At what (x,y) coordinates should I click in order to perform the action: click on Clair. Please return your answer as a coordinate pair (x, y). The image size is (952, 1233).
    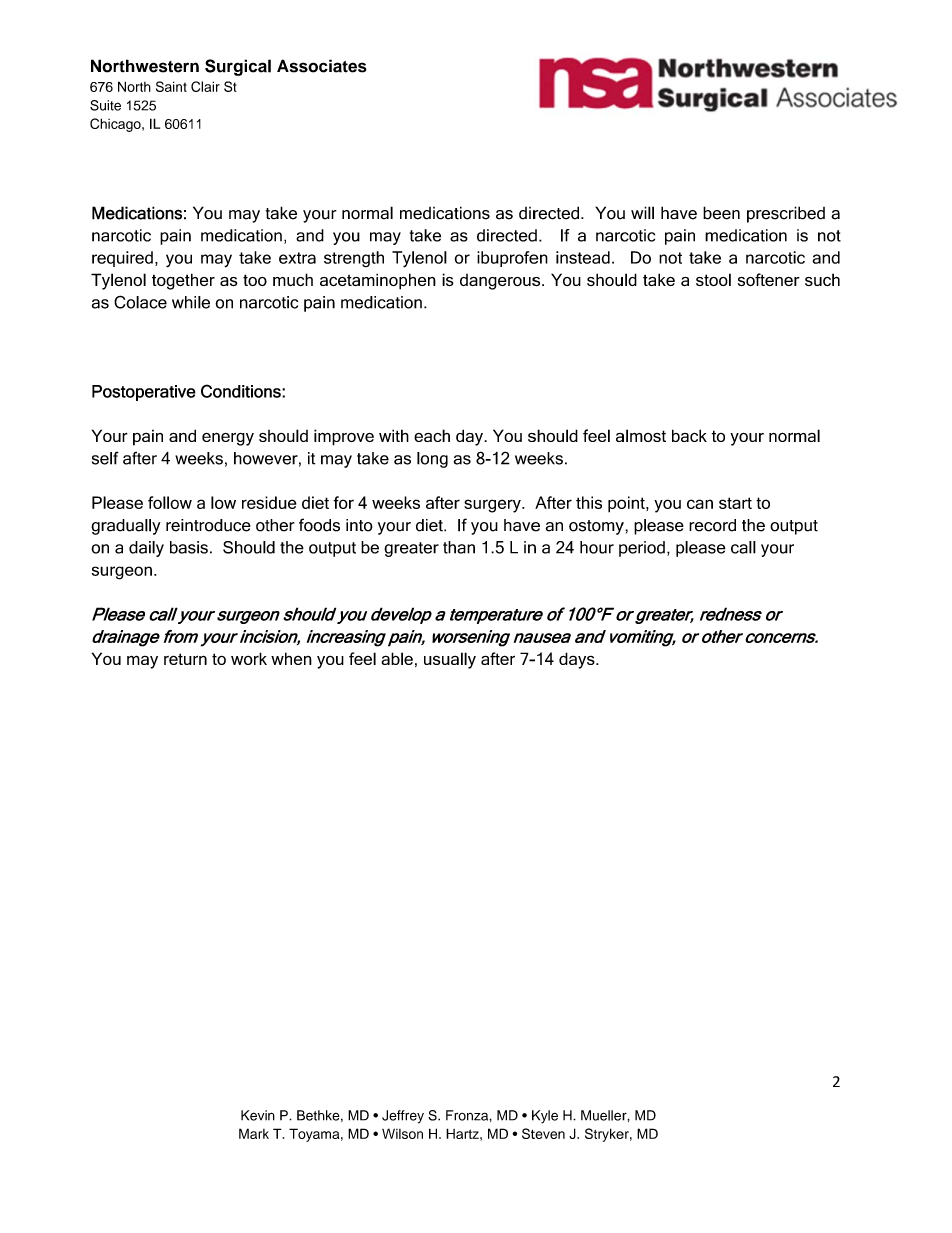
    Looking at the image, I should click on (205, 86).
